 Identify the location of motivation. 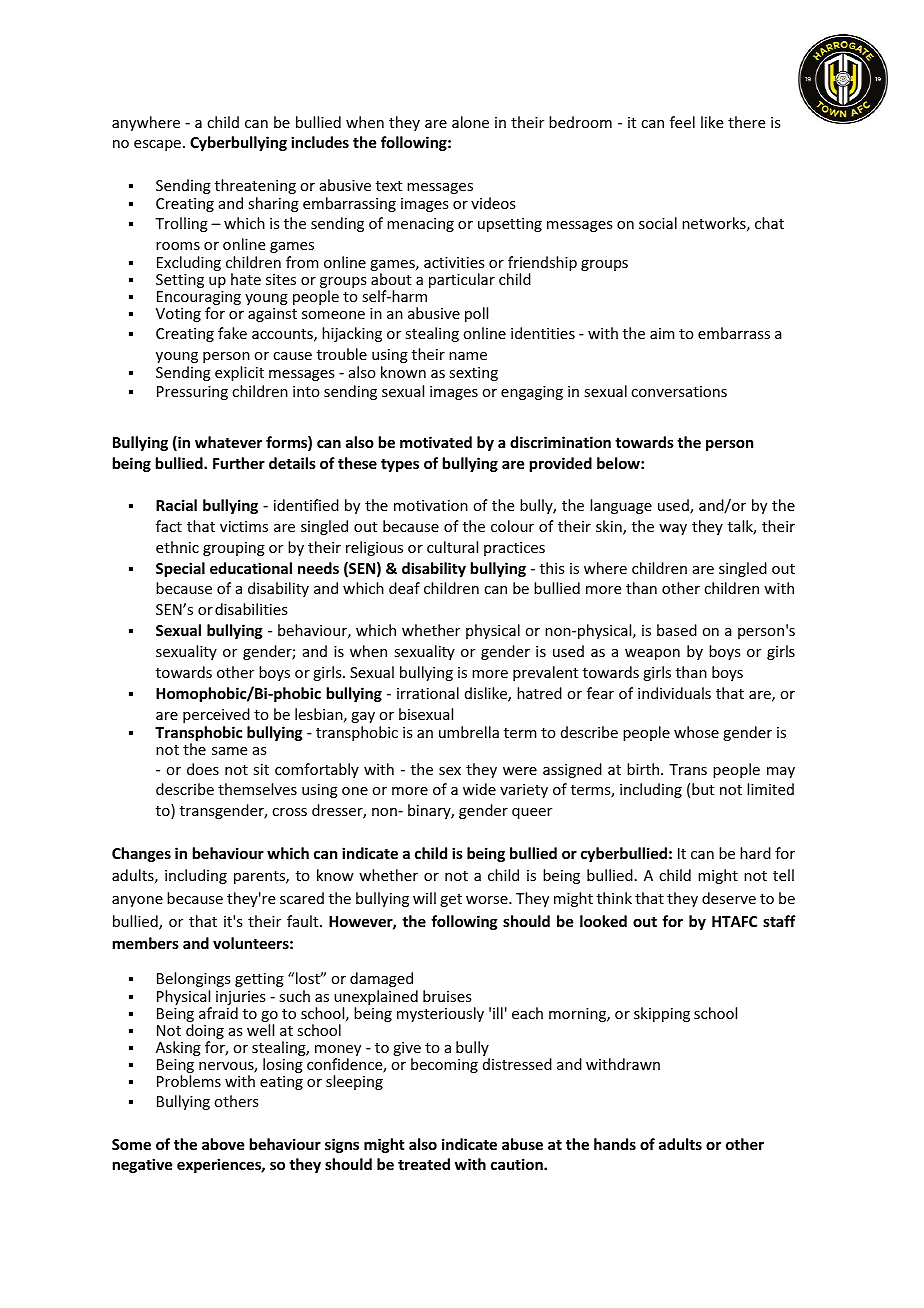
(431, 505).
